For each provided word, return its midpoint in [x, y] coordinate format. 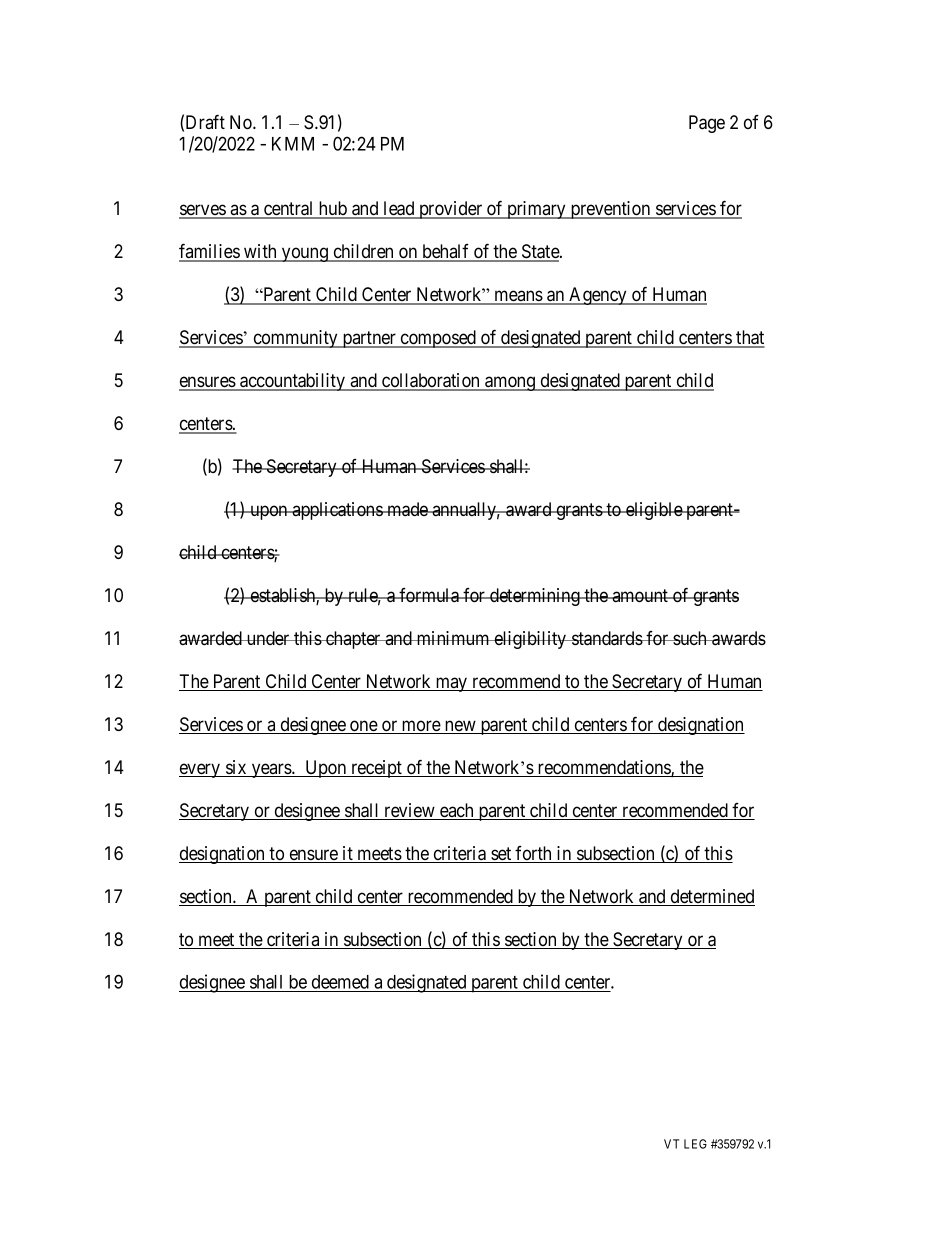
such [690, 638]
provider [451, 210]
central [289, 209]
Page [707, 124]
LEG [695, 1144]
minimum [453, 638]
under [268, 638]
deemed [340, 983]
